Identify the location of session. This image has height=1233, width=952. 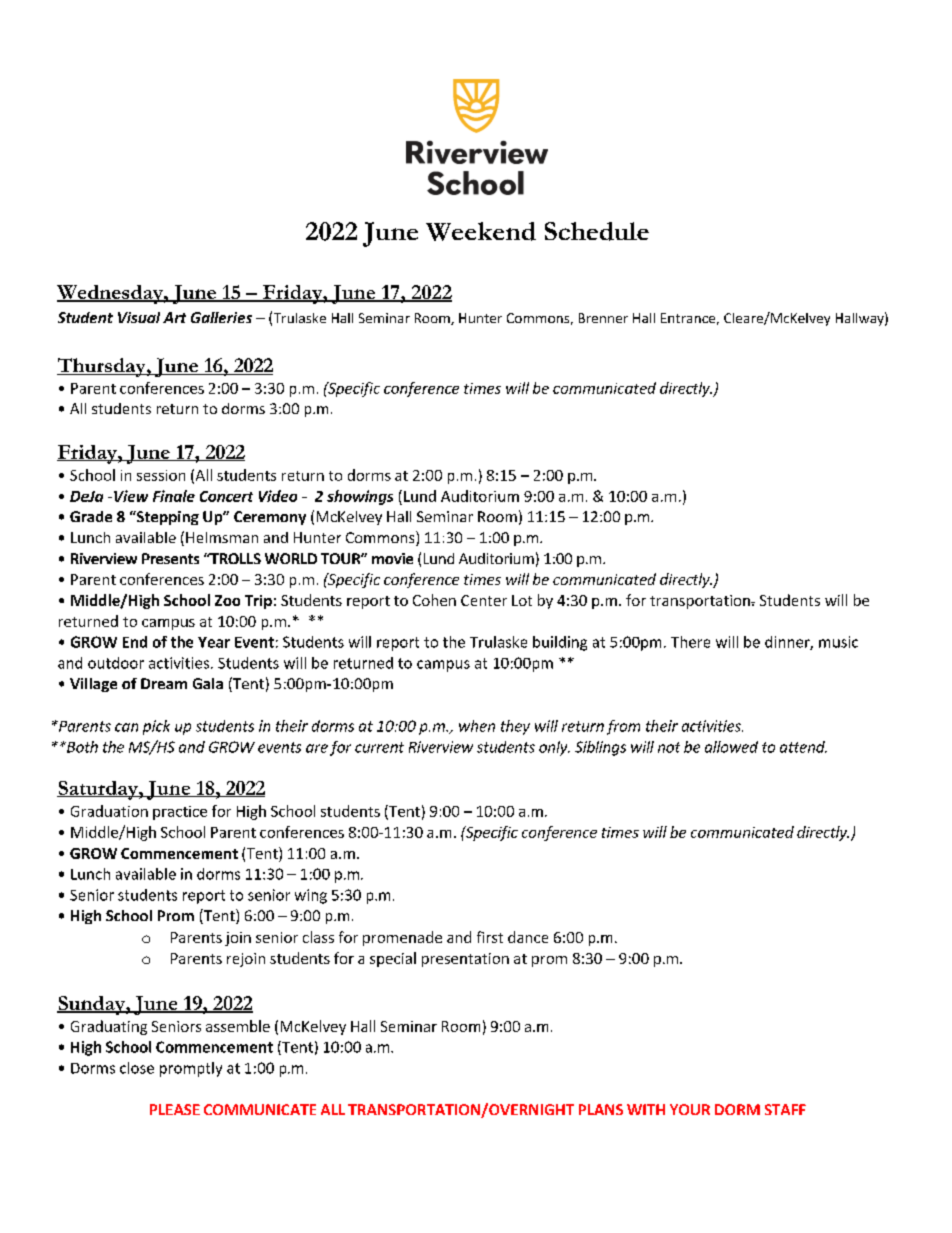
(161, 475).
